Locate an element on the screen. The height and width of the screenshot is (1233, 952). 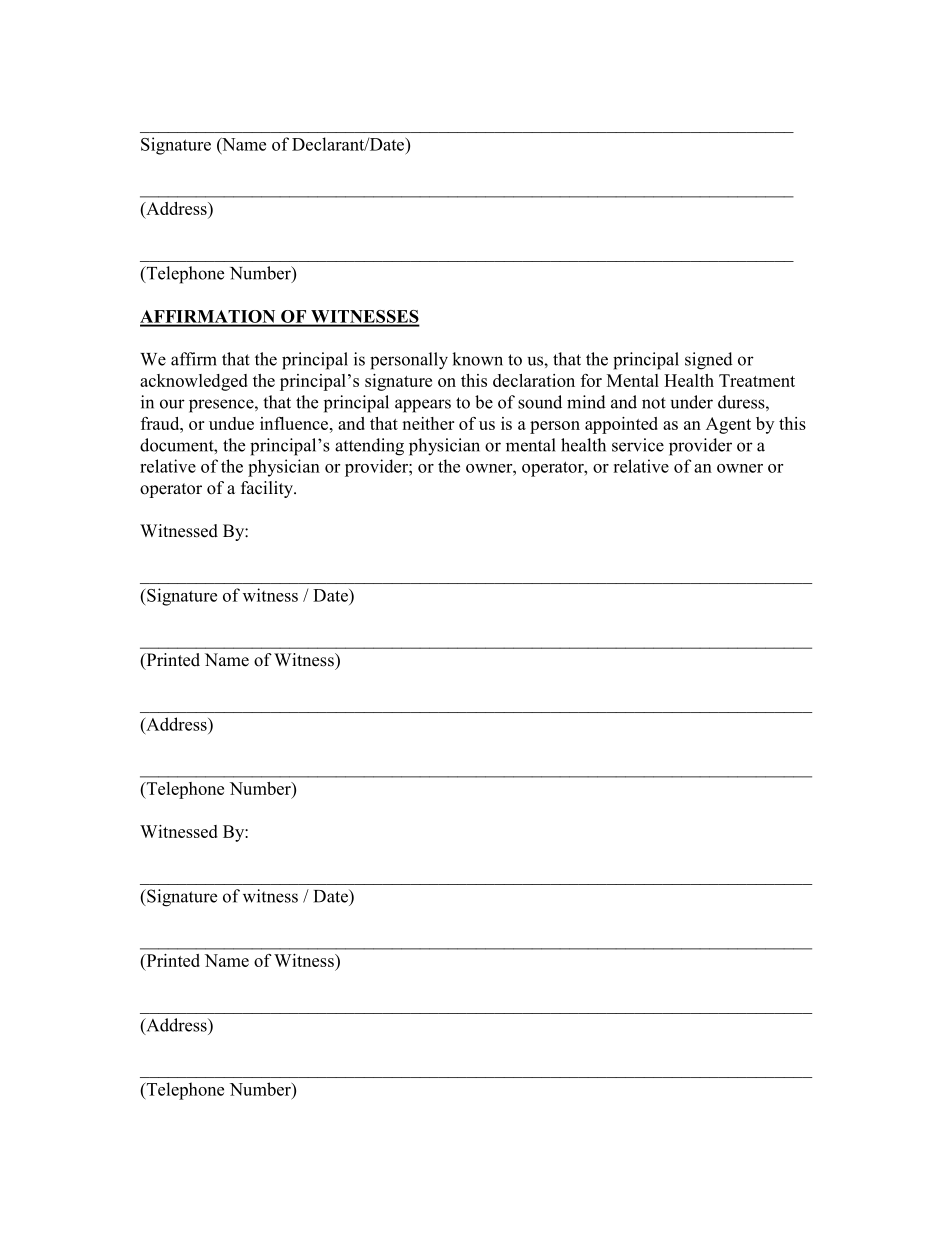
signed is located at coordinates (709, 361).
